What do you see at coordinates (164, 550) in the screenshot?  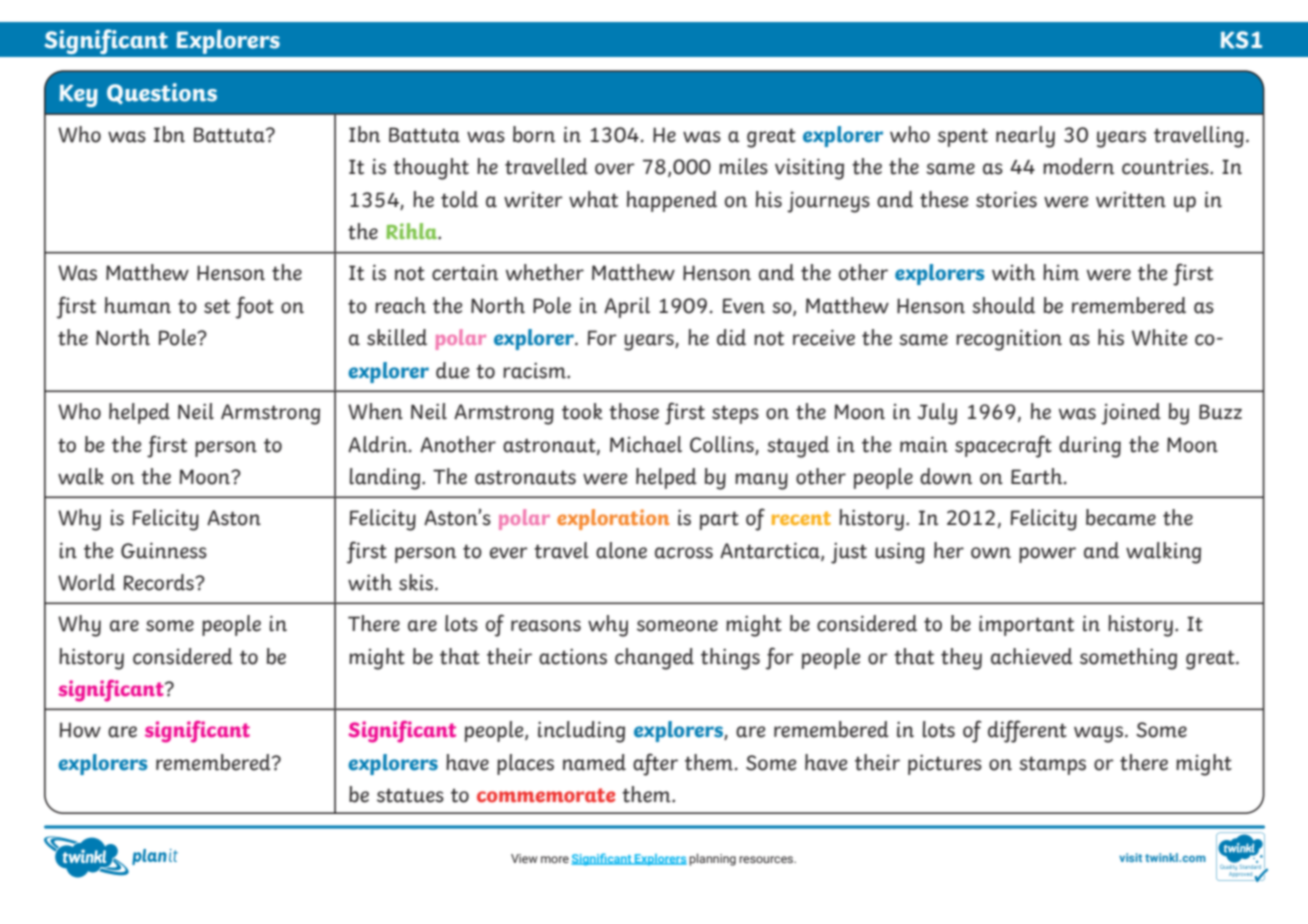 I see `Guinness` at bounding box center [164, 550].
